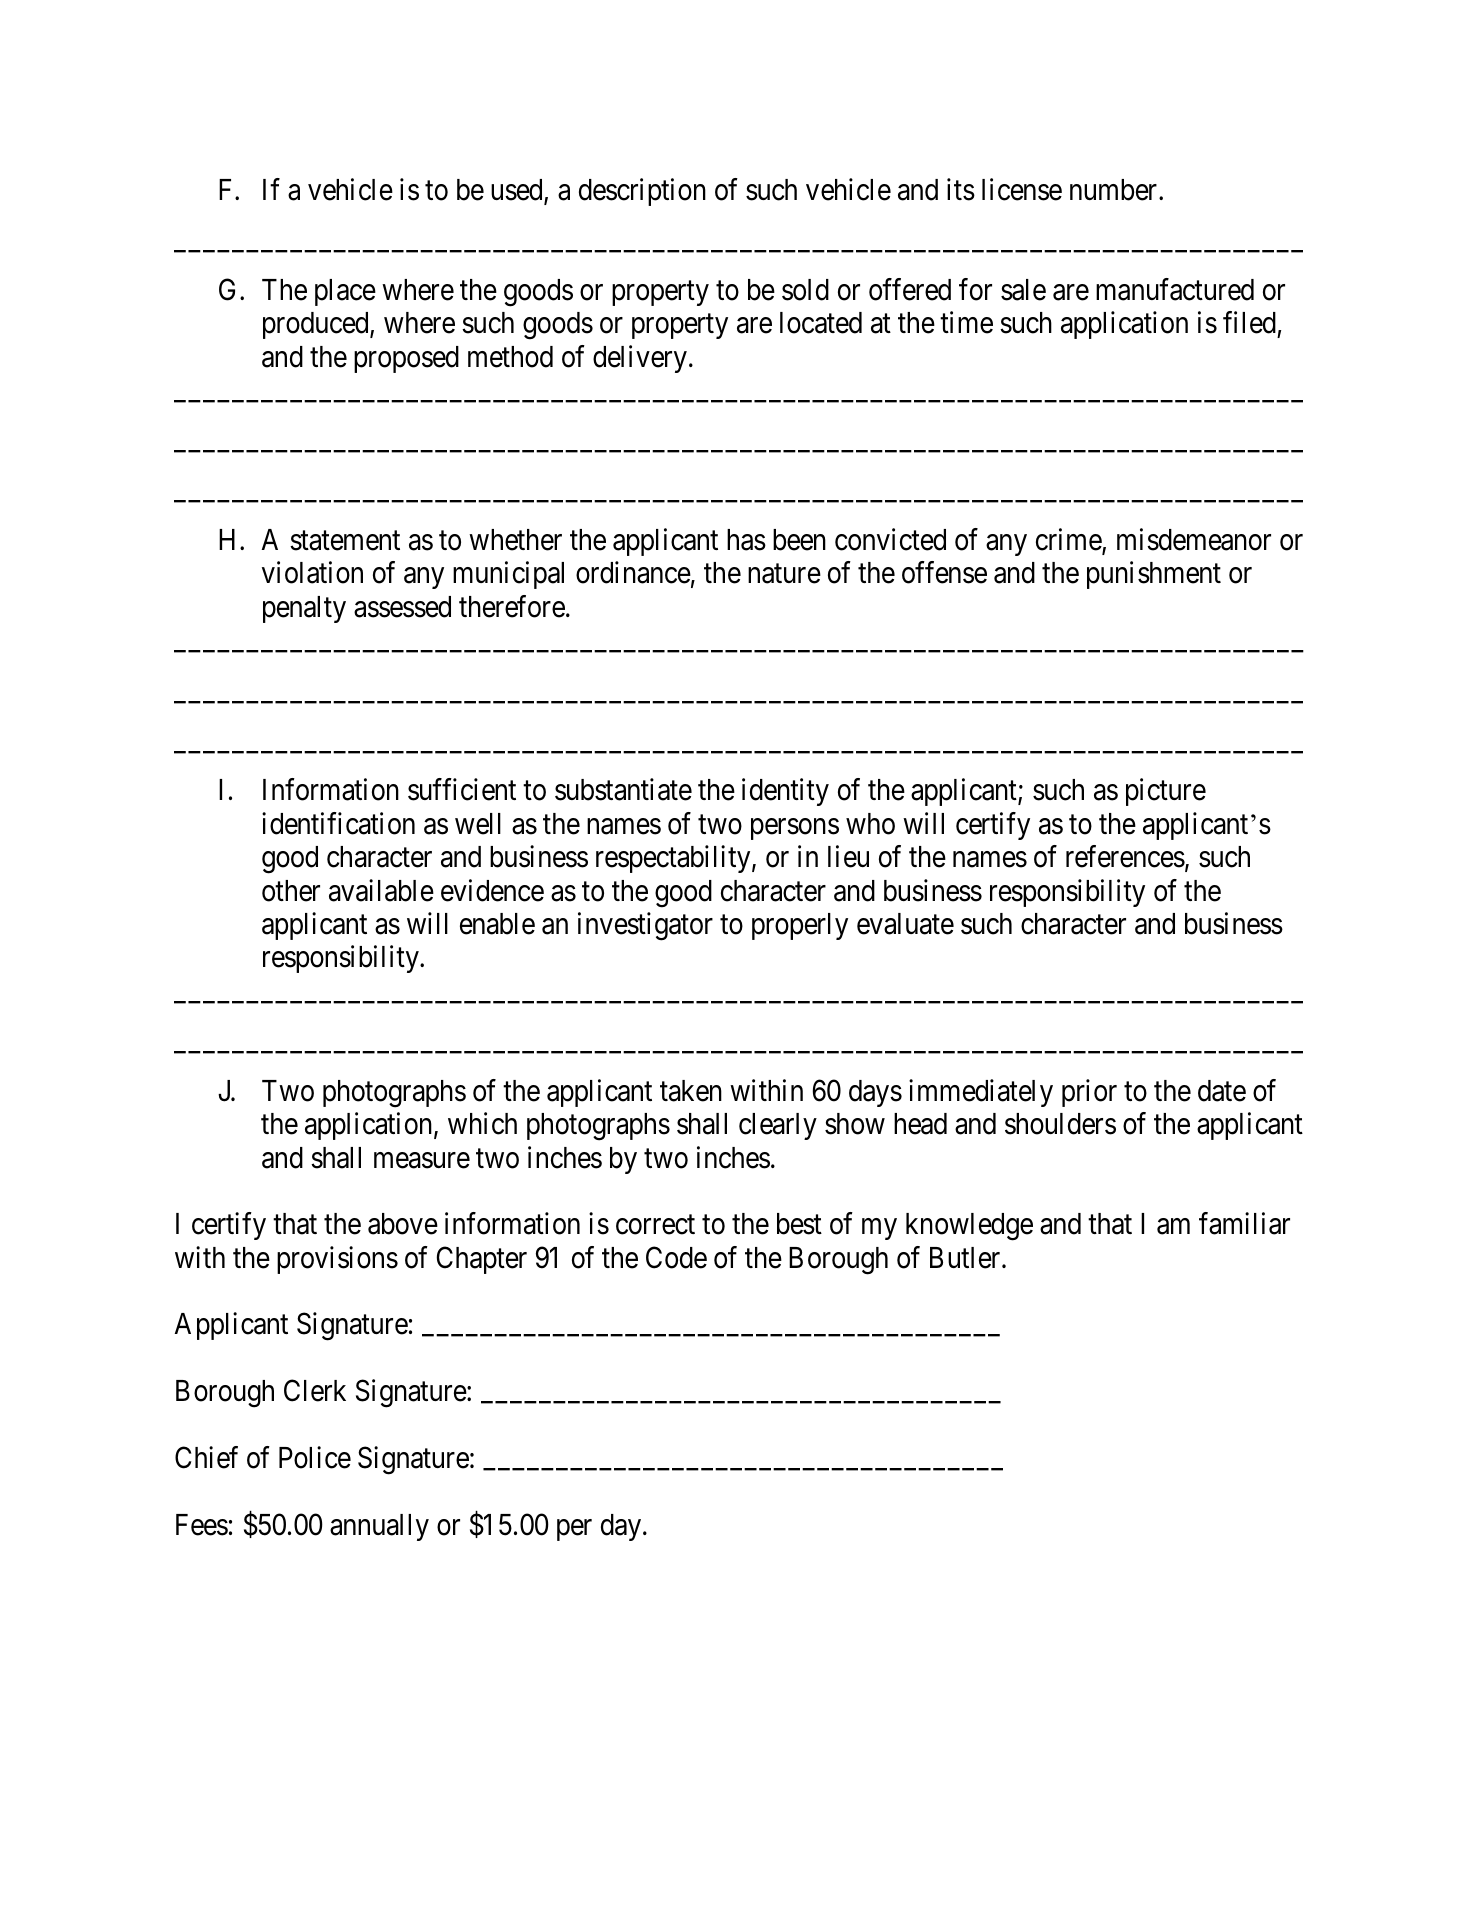 This screenshot has height=1915, width=1480. Describe the element at coordinates (422, 1160) in the screenshot. I see `measure` at that location.
